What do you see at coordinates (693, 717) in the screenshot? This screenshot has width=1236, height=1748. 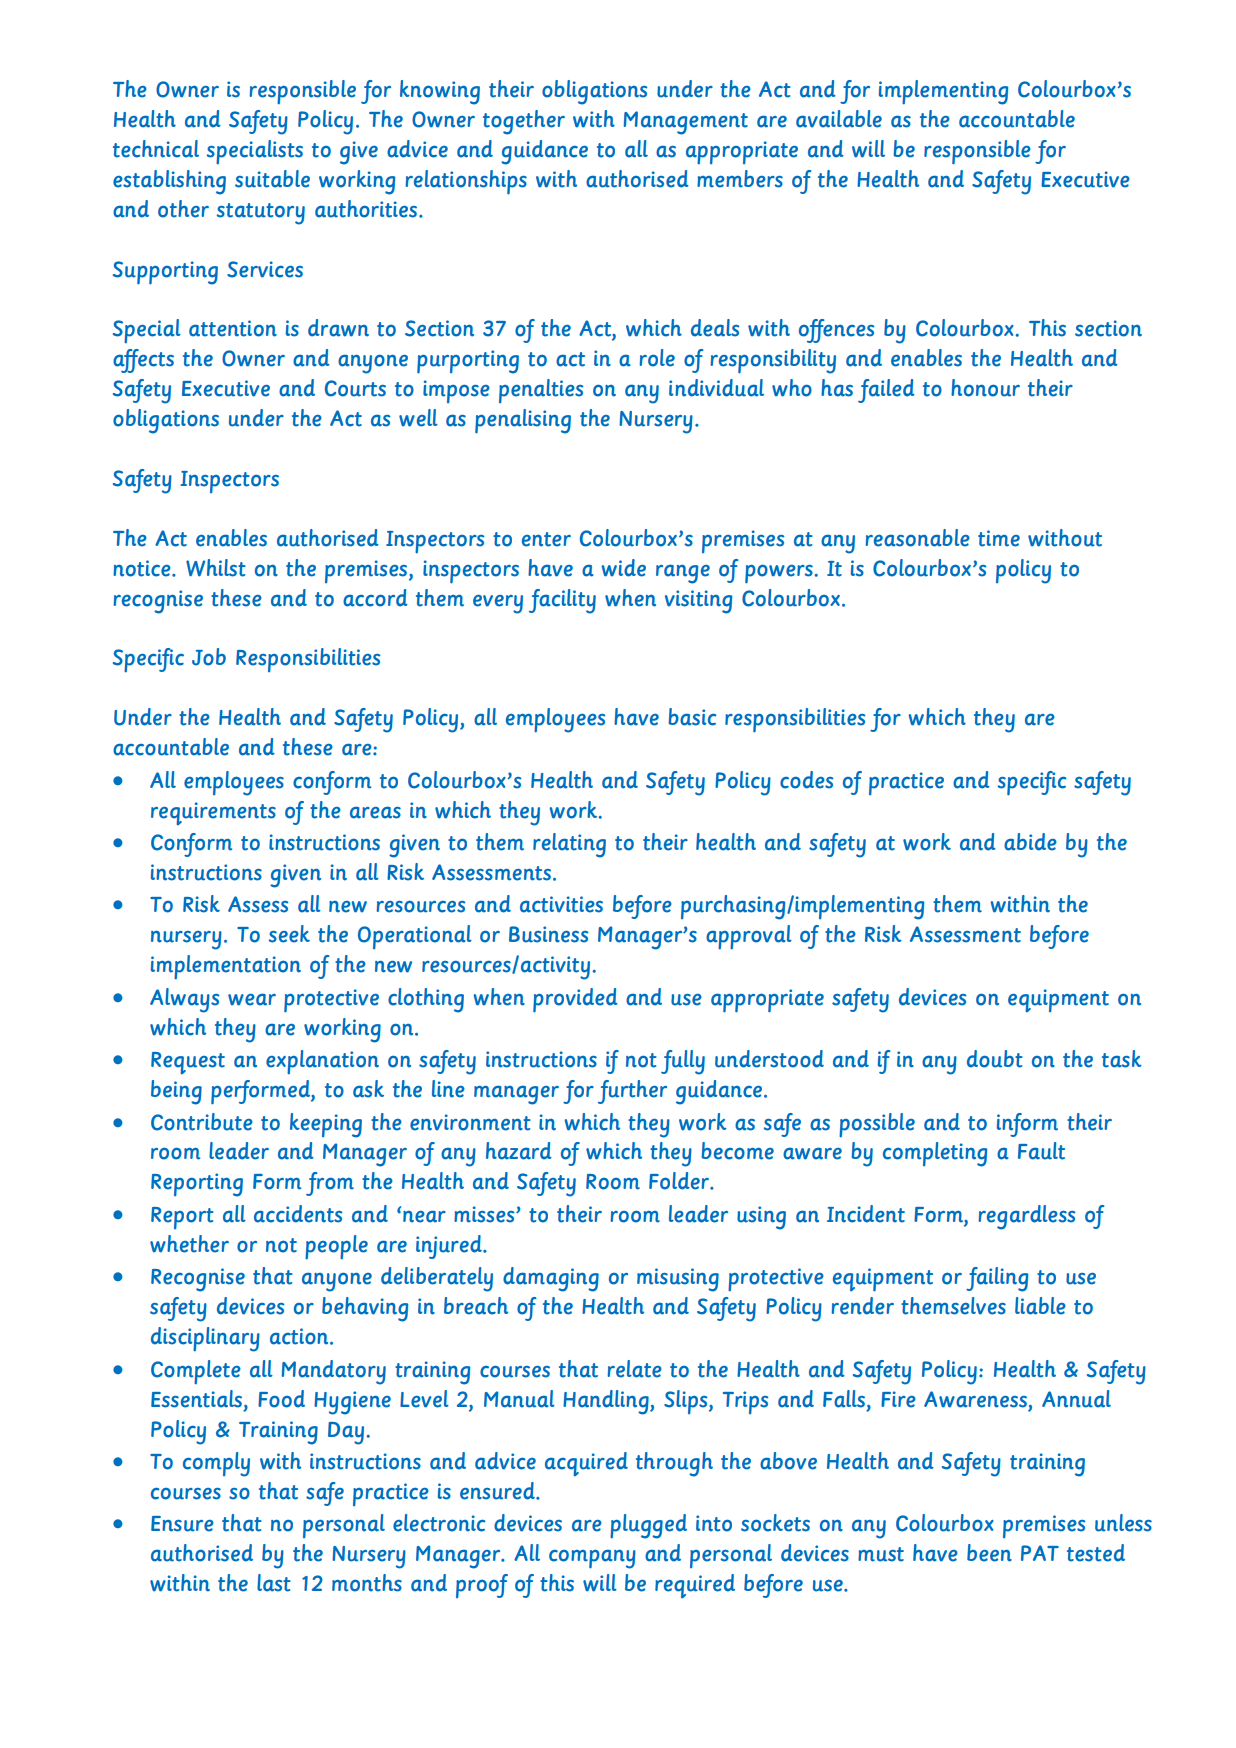 I see `basic` at bounding box center [693, 717].
